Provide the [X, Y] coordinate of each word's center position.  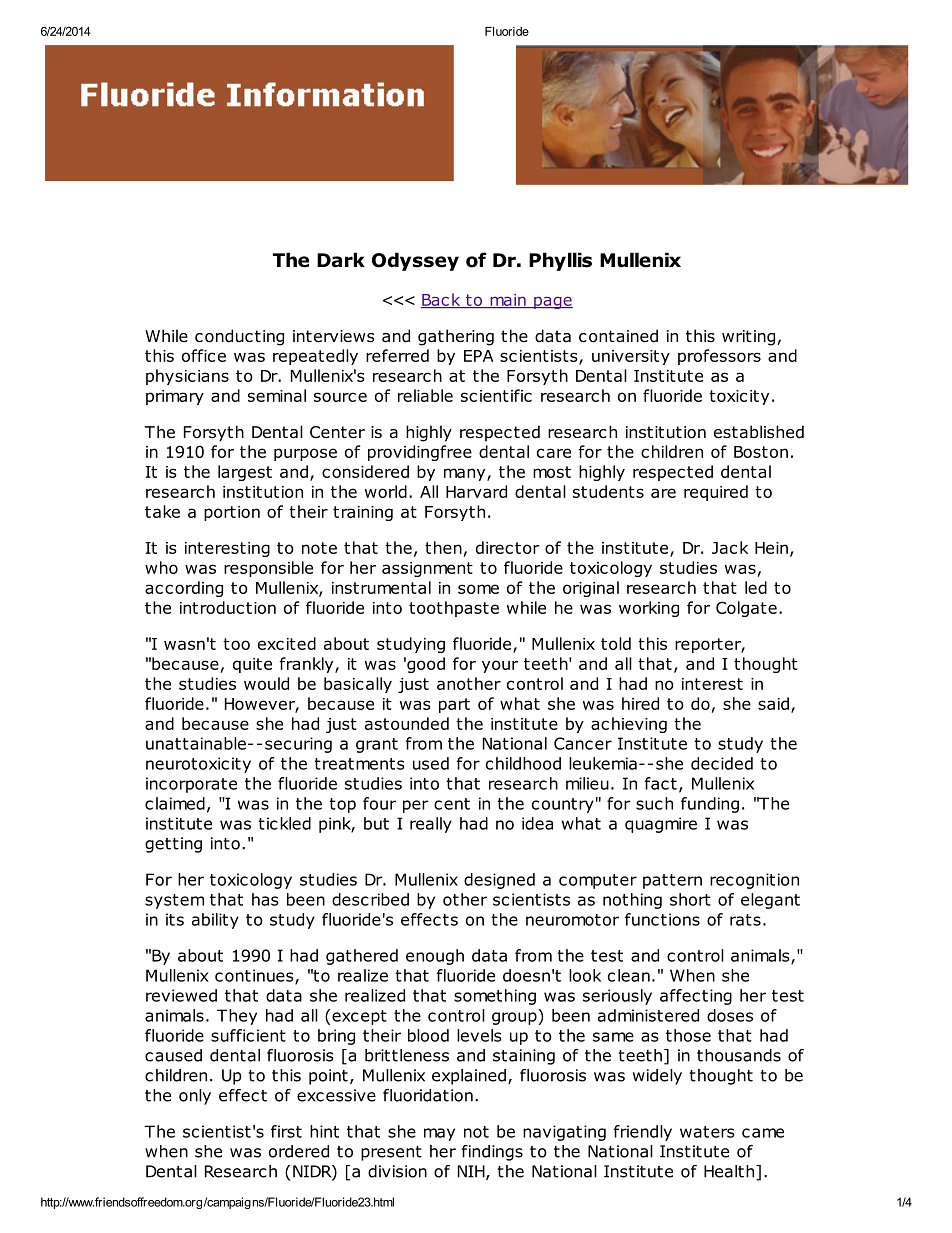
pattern [672, 881]
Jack [730, 547]
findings [492, 1153]
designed [499, 881]
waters [707, 1132]
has [265, 899]
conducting [239, 337]
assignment [427, 569]
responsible [268, 569]
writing [750, 338]
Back [442, 300]
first [286, 1131]
